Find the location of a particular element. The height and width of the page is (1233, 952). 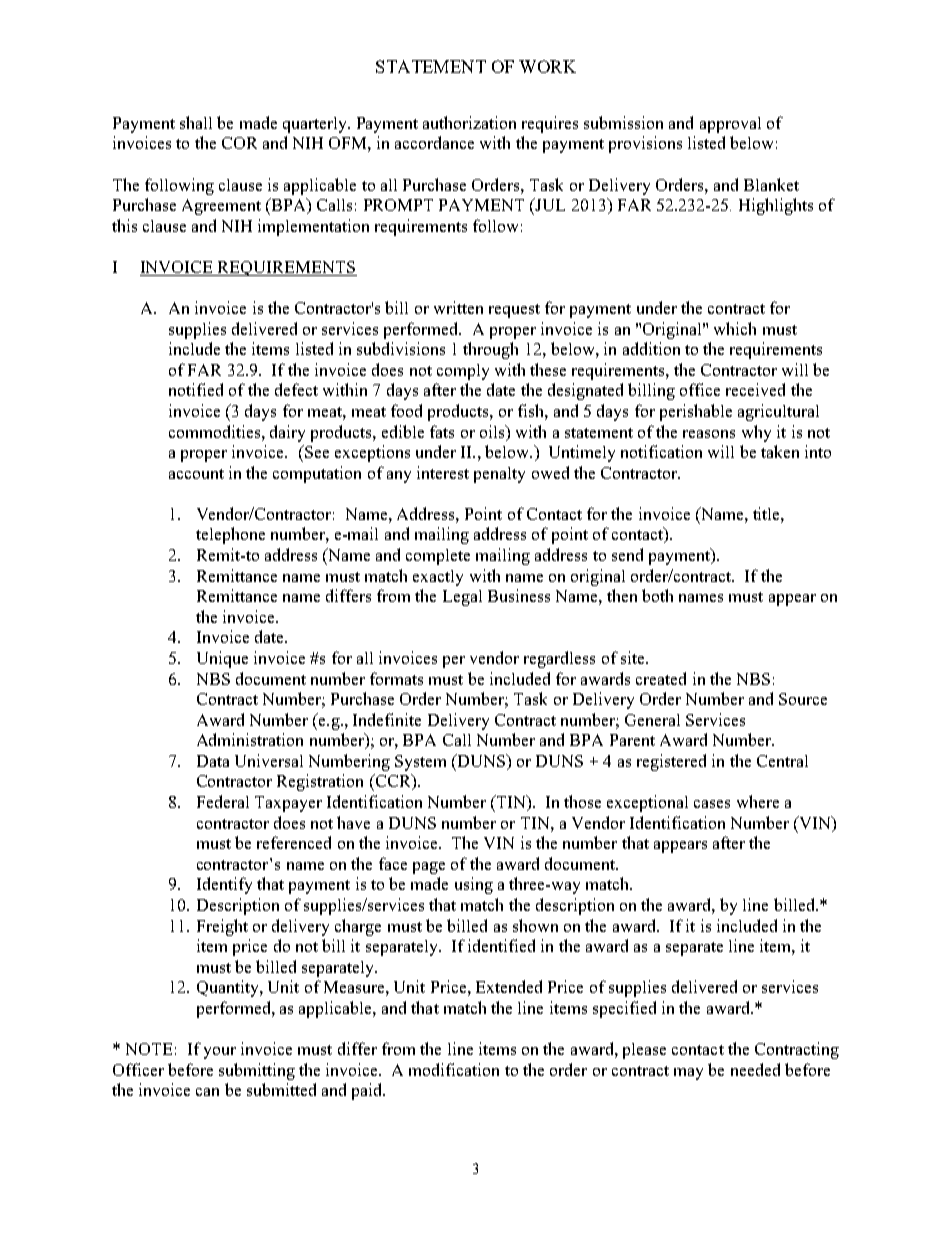

page is located at coordinates (429, 868).
